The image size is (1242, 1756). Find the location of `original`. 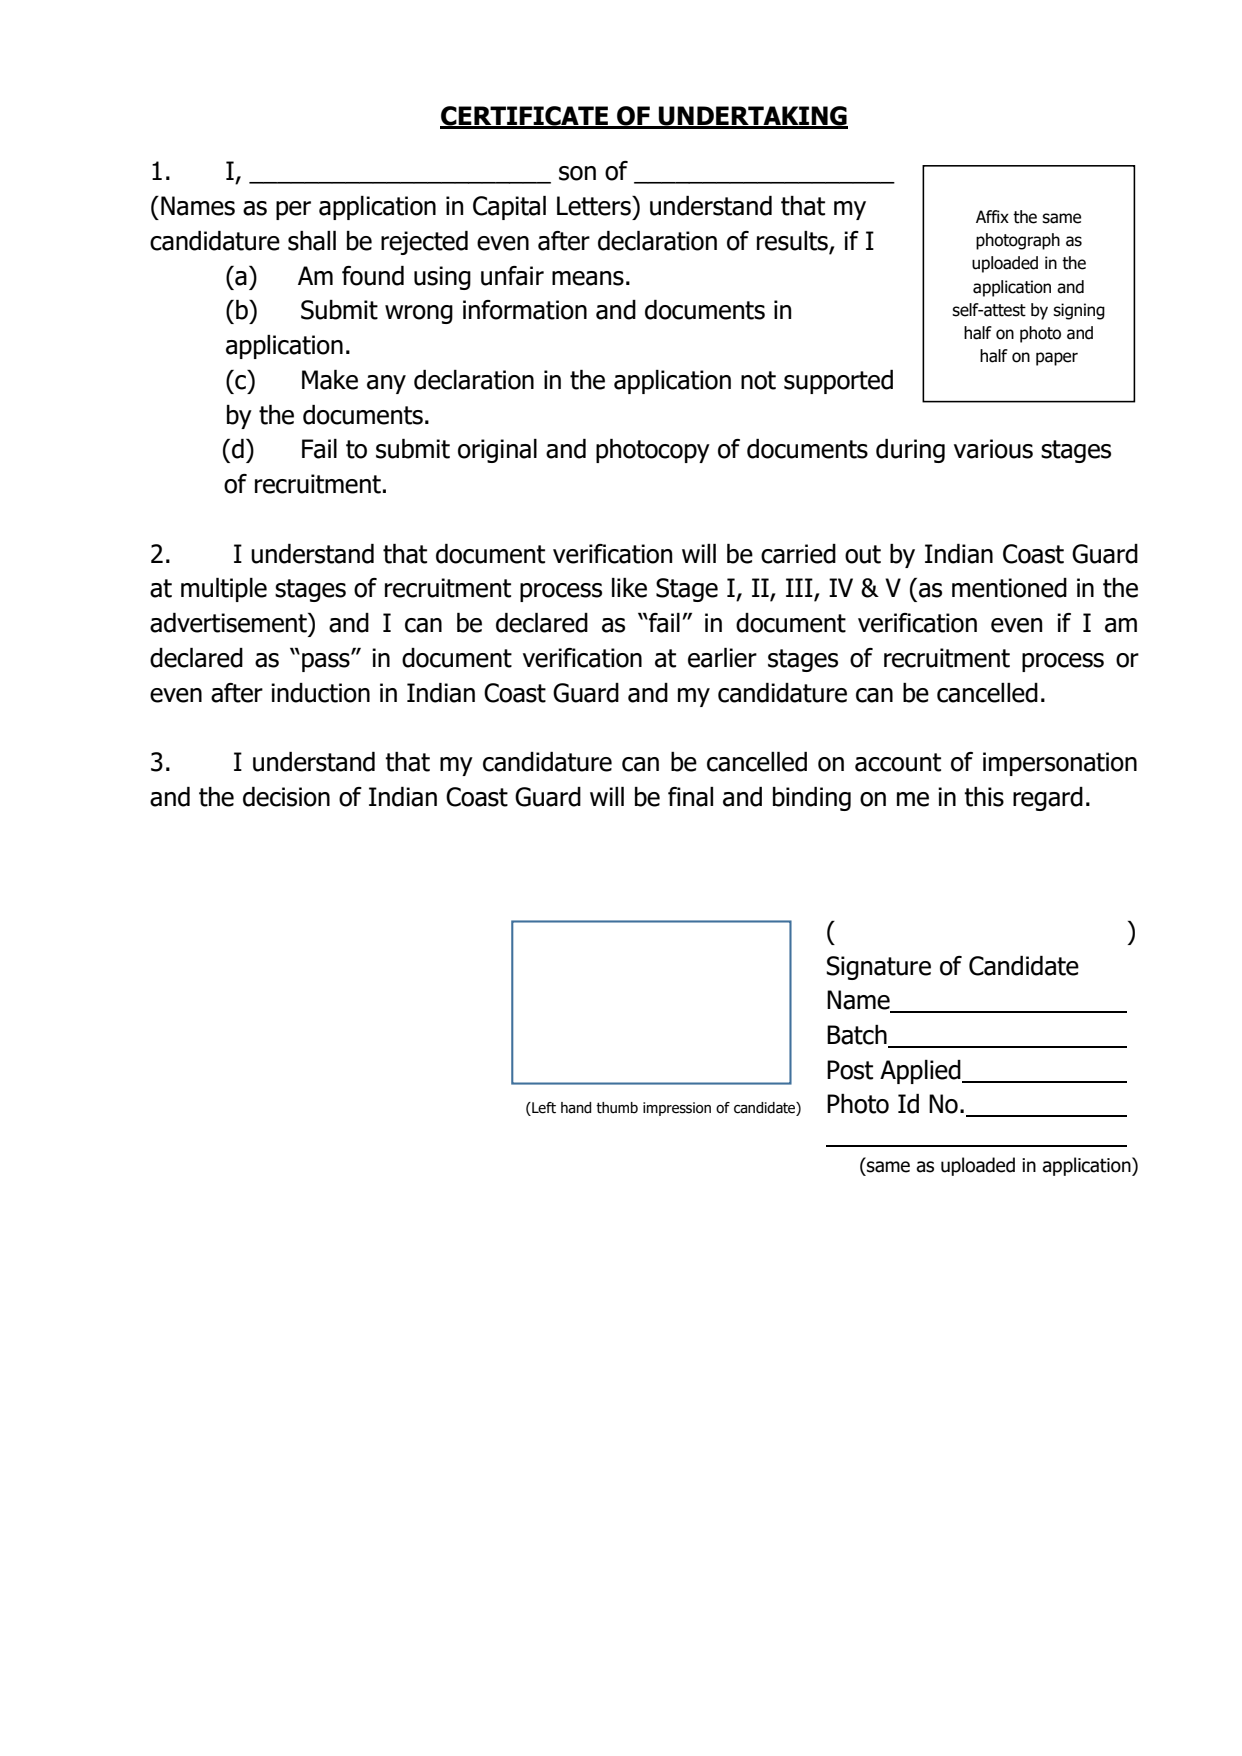

original is located at coordinates (497, 451).
